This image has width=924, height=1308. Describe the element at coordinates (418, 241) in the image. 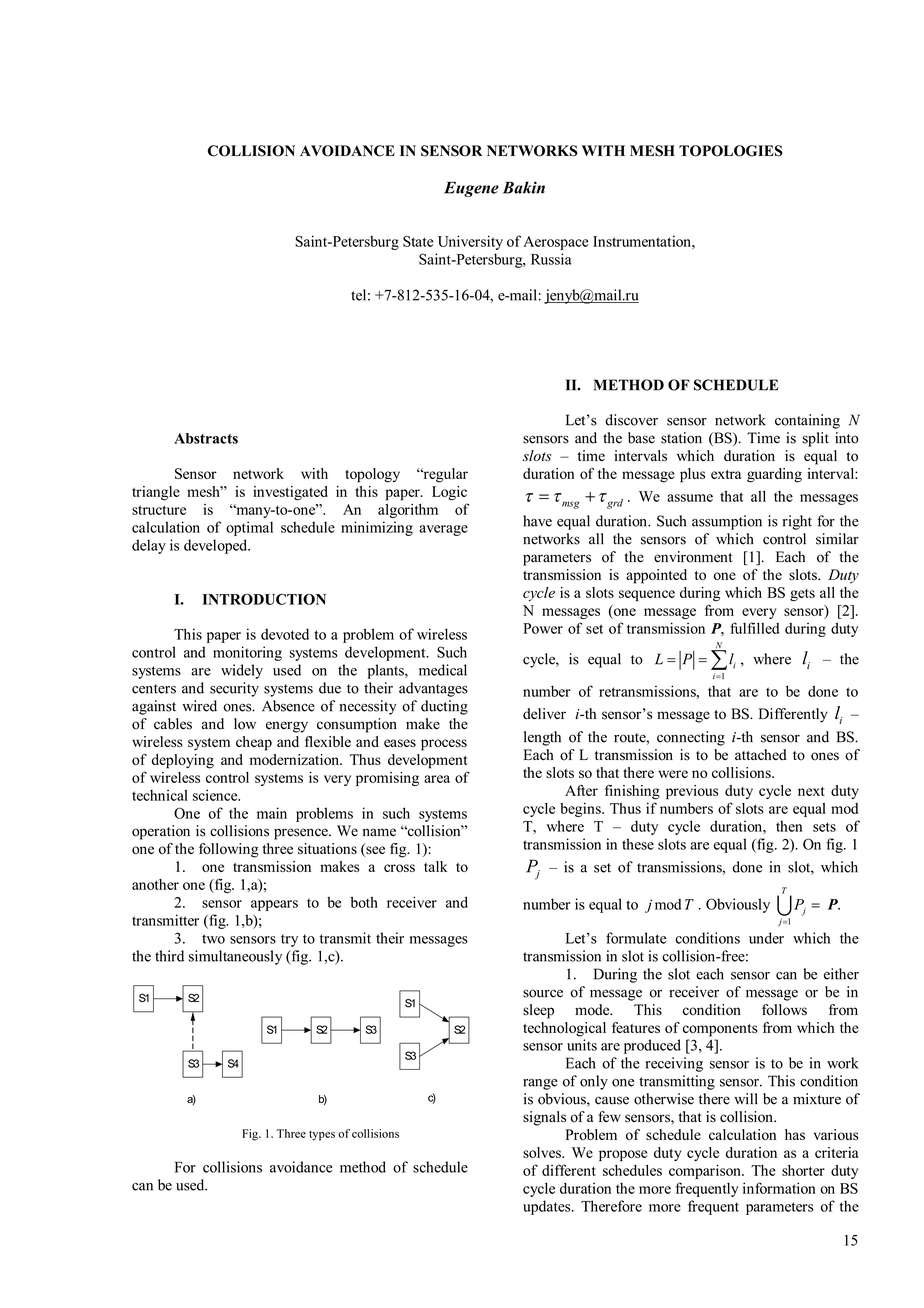

I see `State` at that location.
